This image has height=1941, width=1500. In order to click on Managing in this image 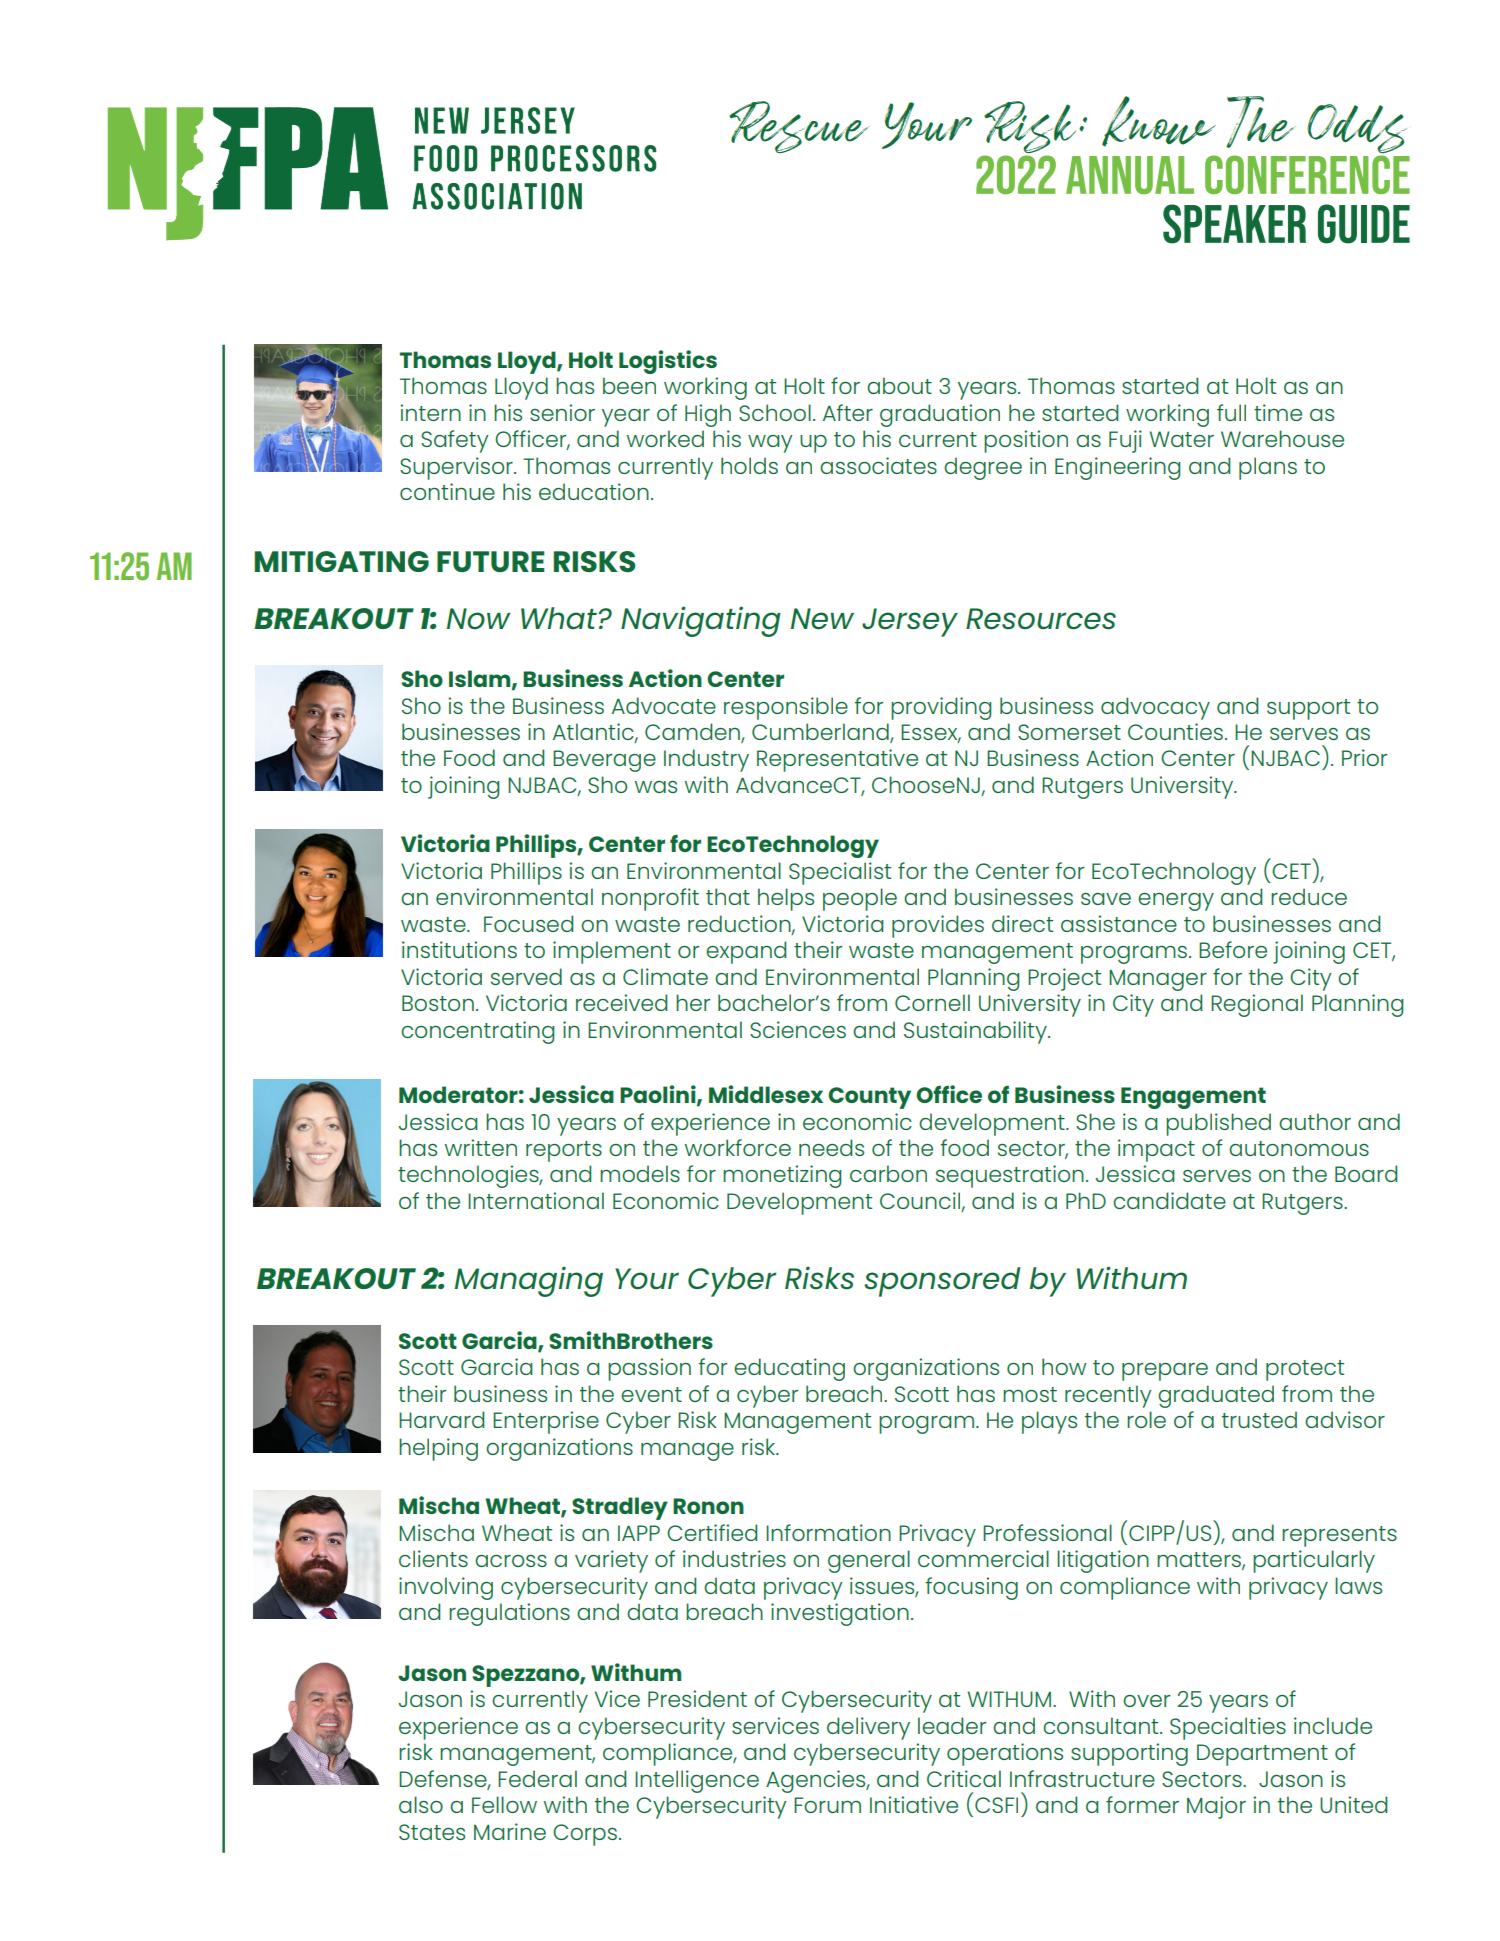, I will do `click(529, 1281)`.
